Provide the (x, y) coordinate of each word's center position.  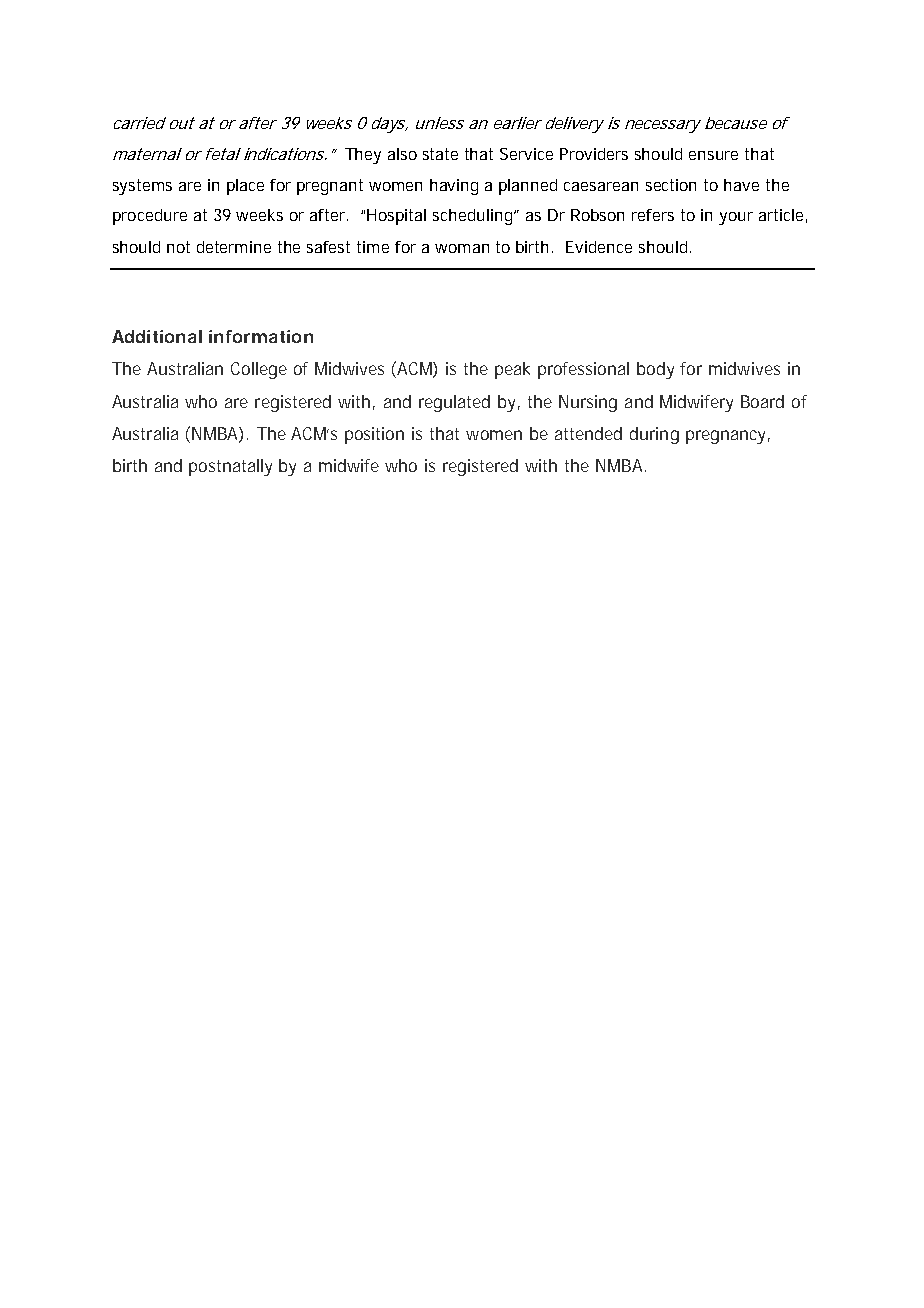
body (655, 370)
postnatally (230, 467)
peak (512, 370)
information (261, 336)
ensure (713, 155)
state (440, 154)
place (245, 187)
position (374, 435)
